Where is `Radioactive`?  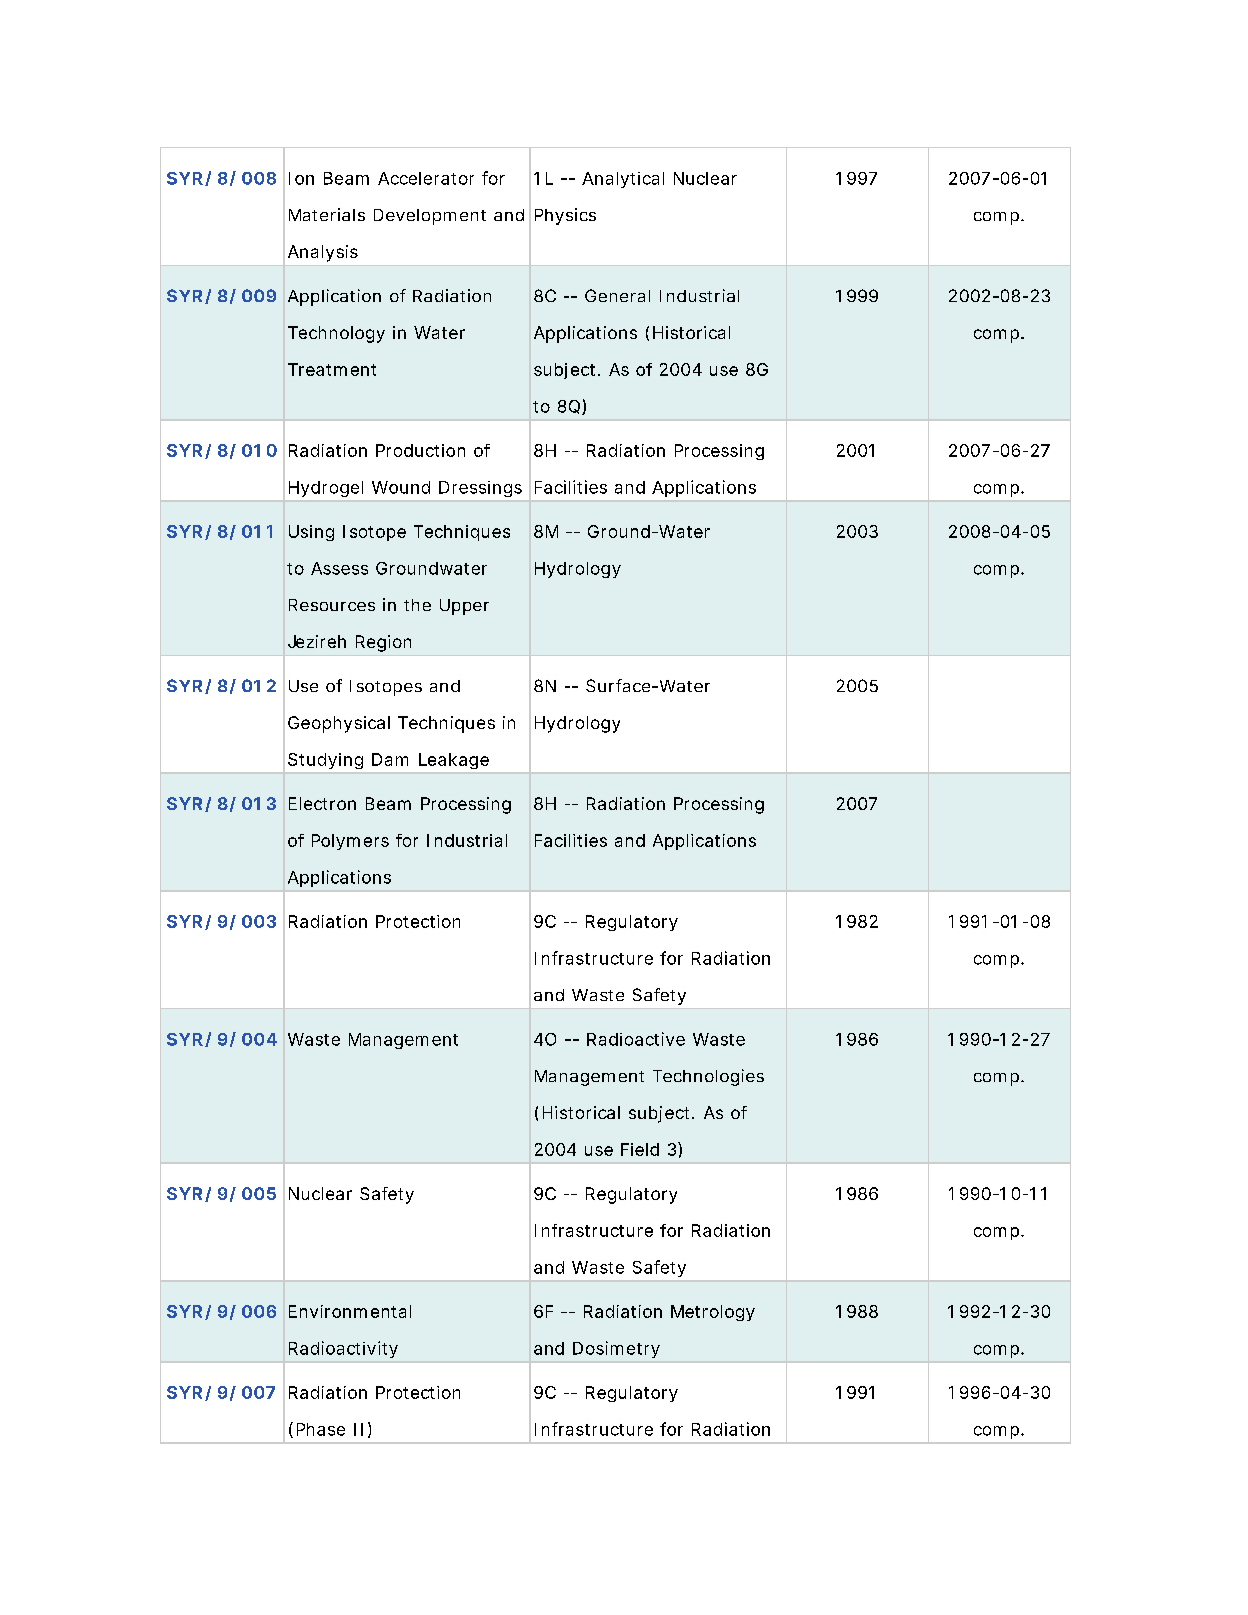
Radioactive is located at coordinates (636, 1039).
